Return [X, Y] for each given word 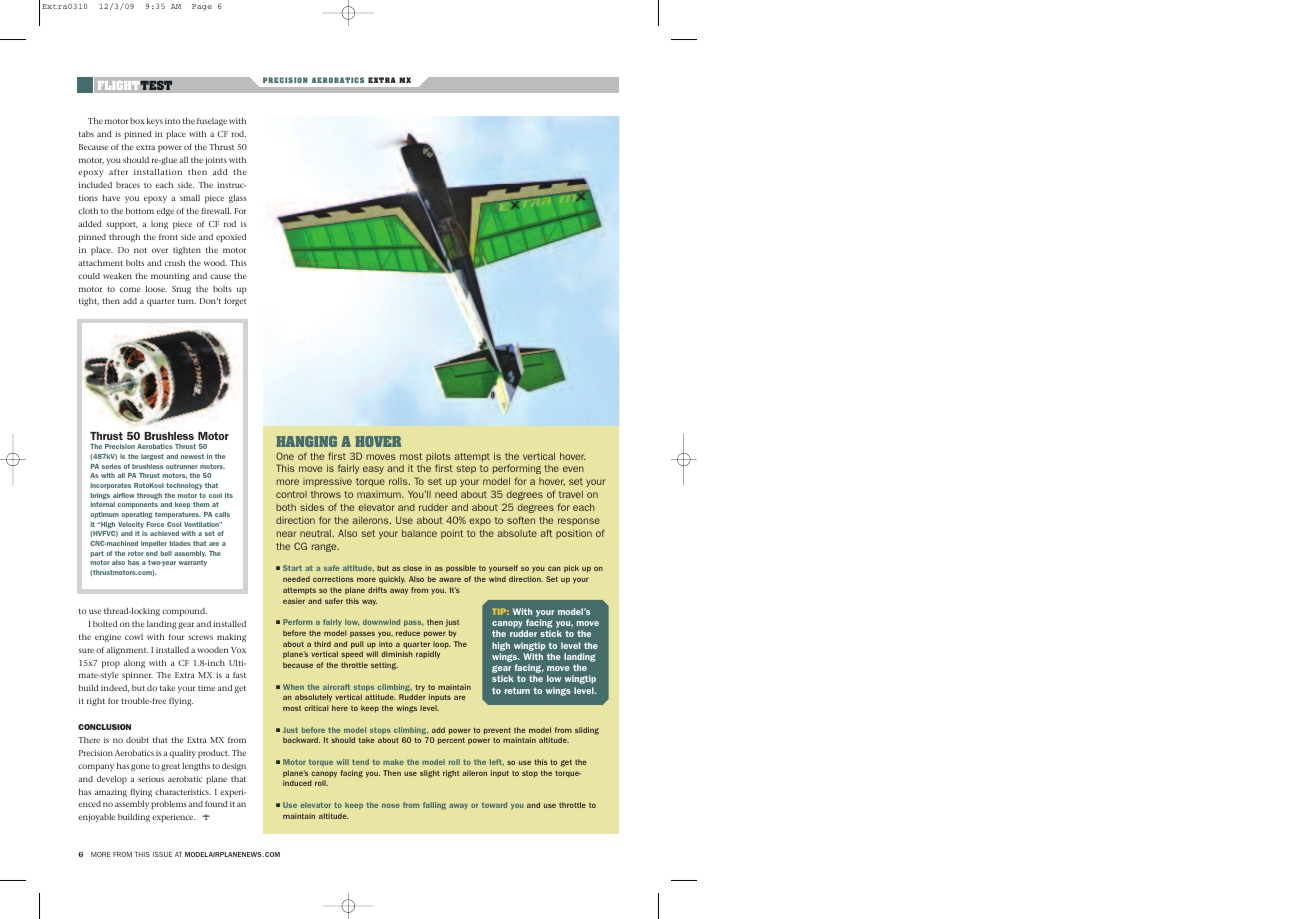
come [130, 289]
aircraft [336, 687]
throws [326, 494]
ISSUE [162, 854]
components [138, 505]
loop [442, 645]
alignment [127, 651]
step [466, 469]
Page [202, 7]
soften [521, 520]
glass [238, 199]
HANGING [306, 441]
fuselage [212, 122]
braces [128, 185]
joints [216, 161]
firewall [216, 210]
